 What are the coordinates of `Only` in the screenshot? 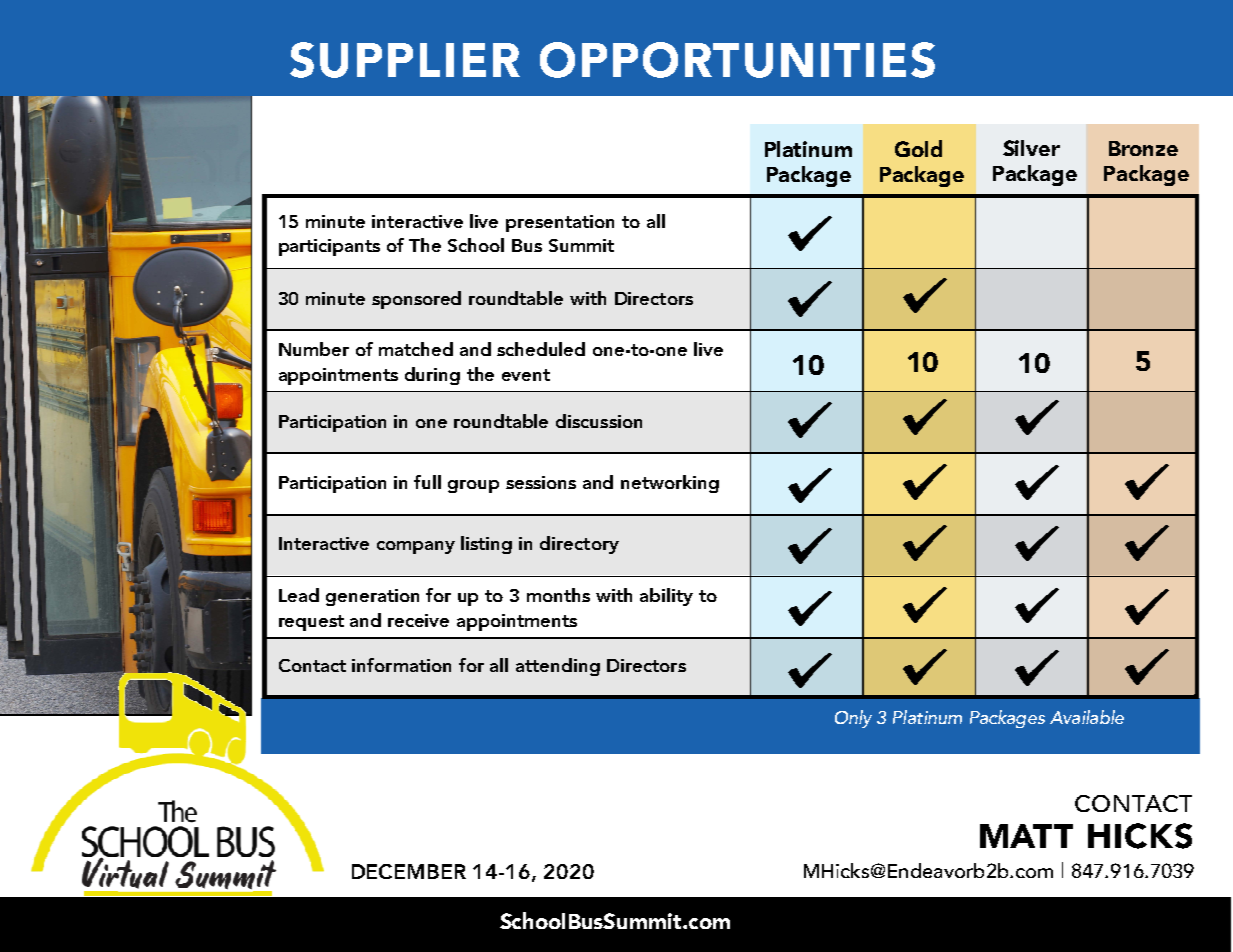 It's located at (853, 719).
